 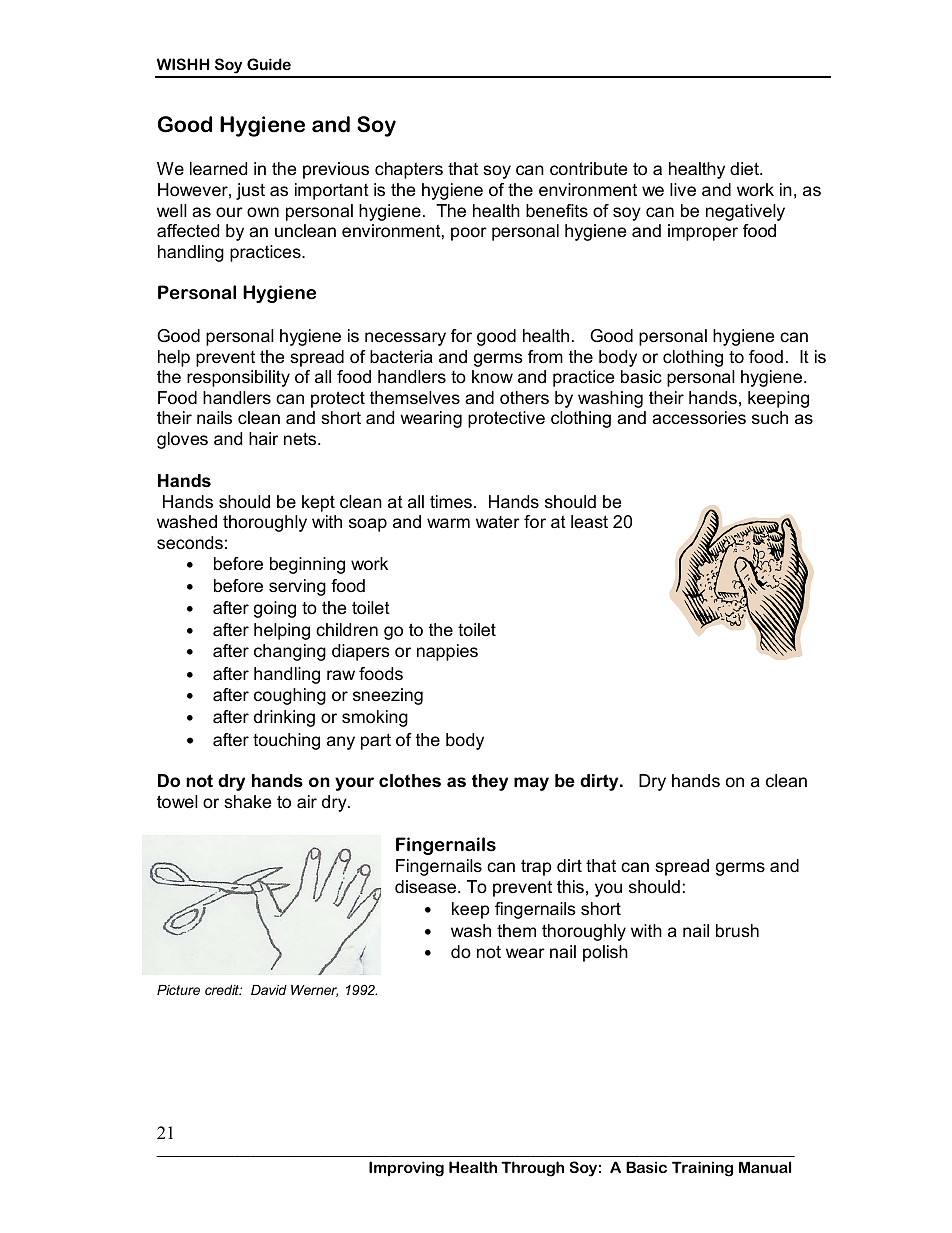 What do you see at coordinates (269, 990) in the page?
I see `David` at bounding box center [269, 990].
